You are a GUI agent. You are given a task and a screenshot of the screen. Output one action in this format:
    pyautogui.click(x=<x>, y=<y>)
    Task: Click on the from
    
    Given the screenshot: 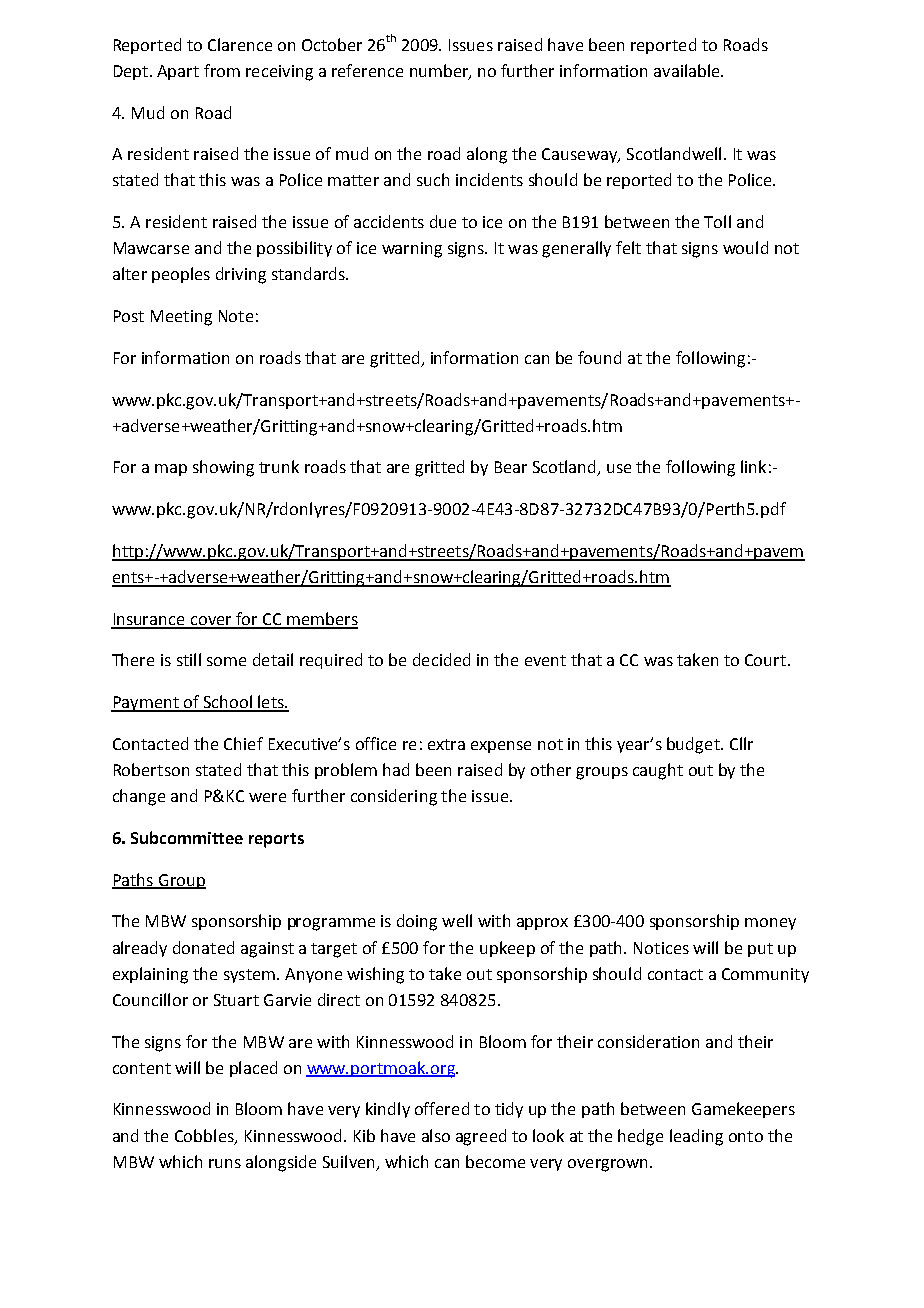 What is the action you would take?
    pyautogui.click(x=222, y=70)
